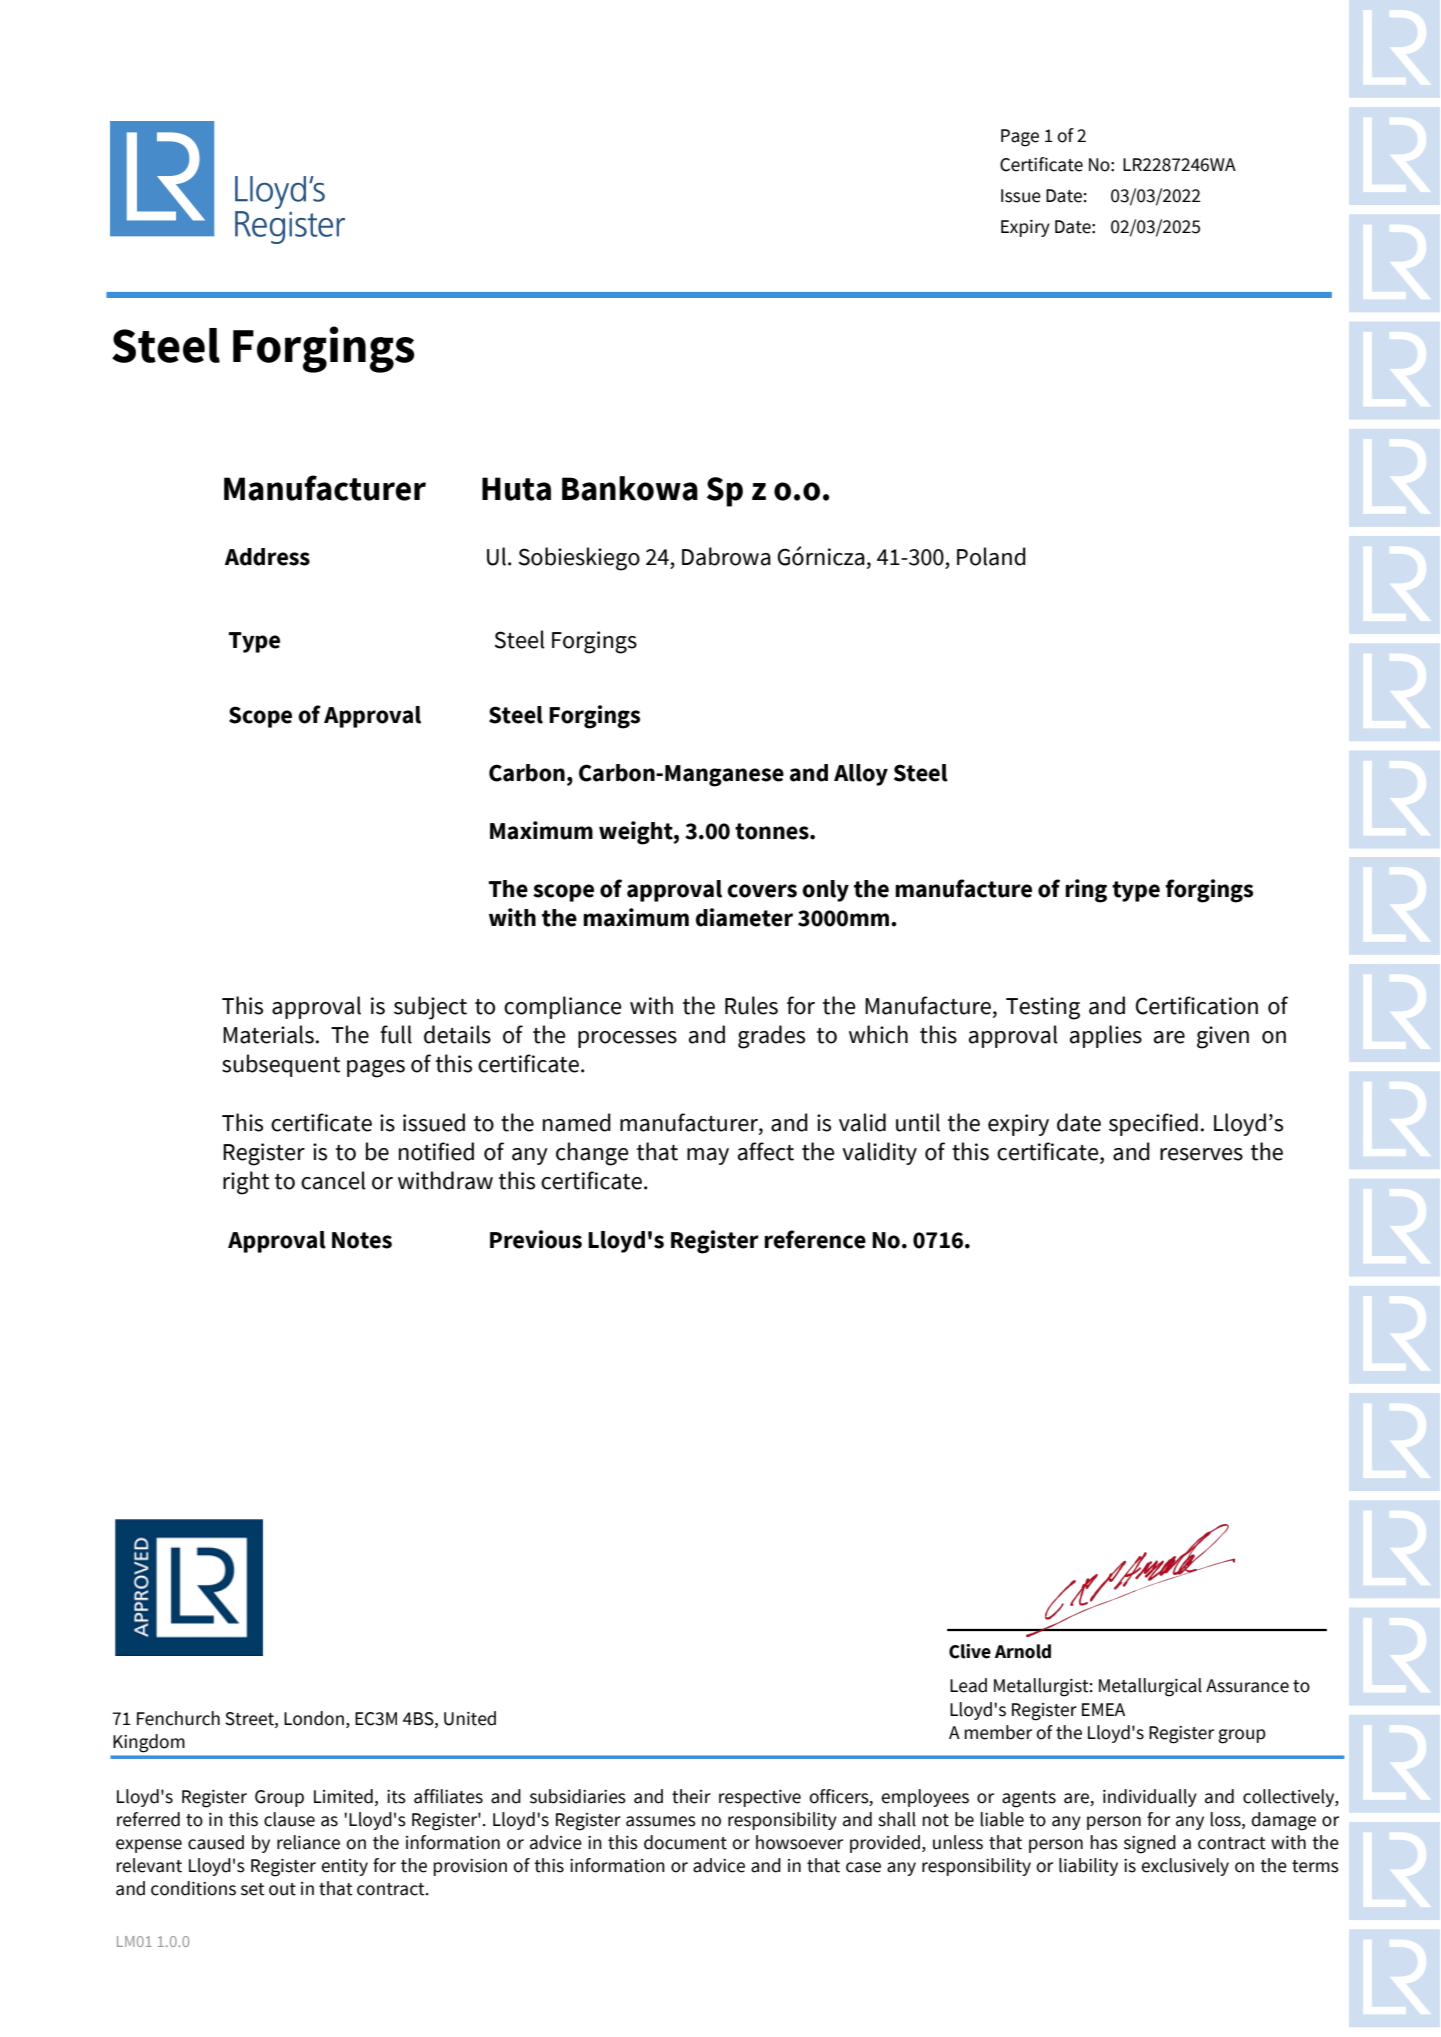  I want to click on Rules, so click(751, 1005).
